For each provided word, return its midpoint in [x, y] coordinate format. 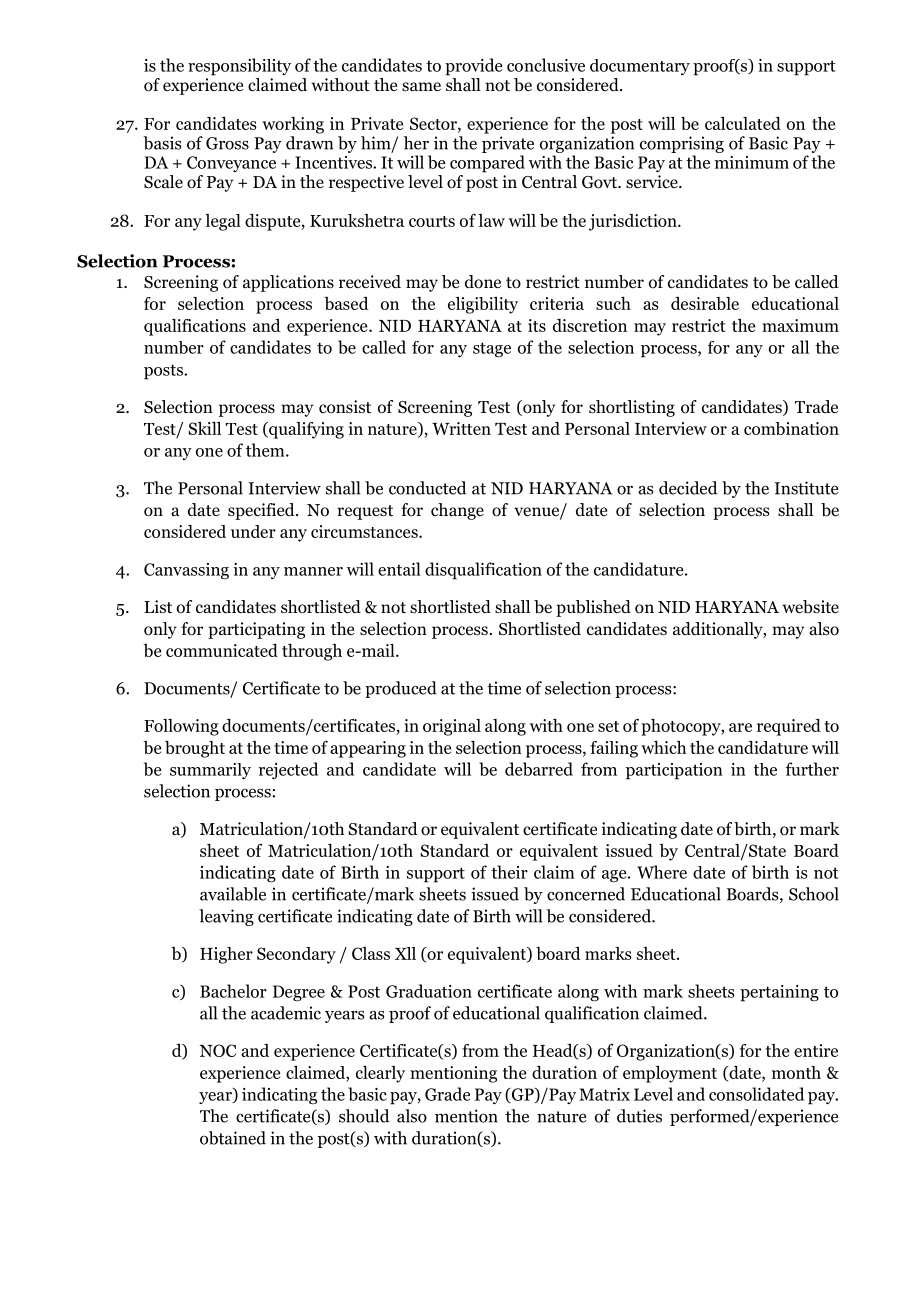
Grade [447, 1094]
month [796, 1072]
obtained [233, 1138]
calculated [743, 123]
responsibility [239, 67]
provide [474, 67]
